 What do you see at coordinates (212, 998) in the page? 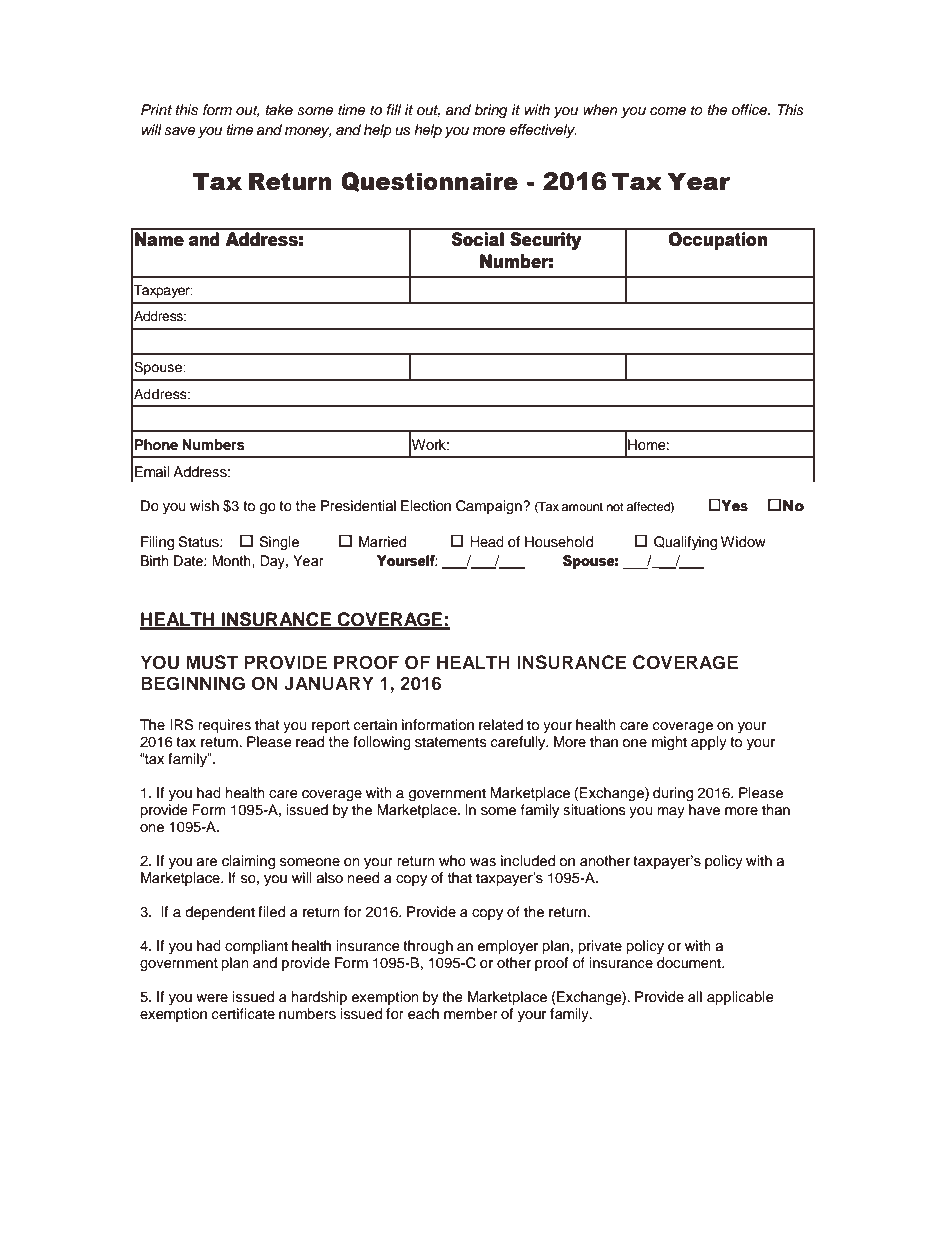
I see `were` at bounding box center [212, 998].
